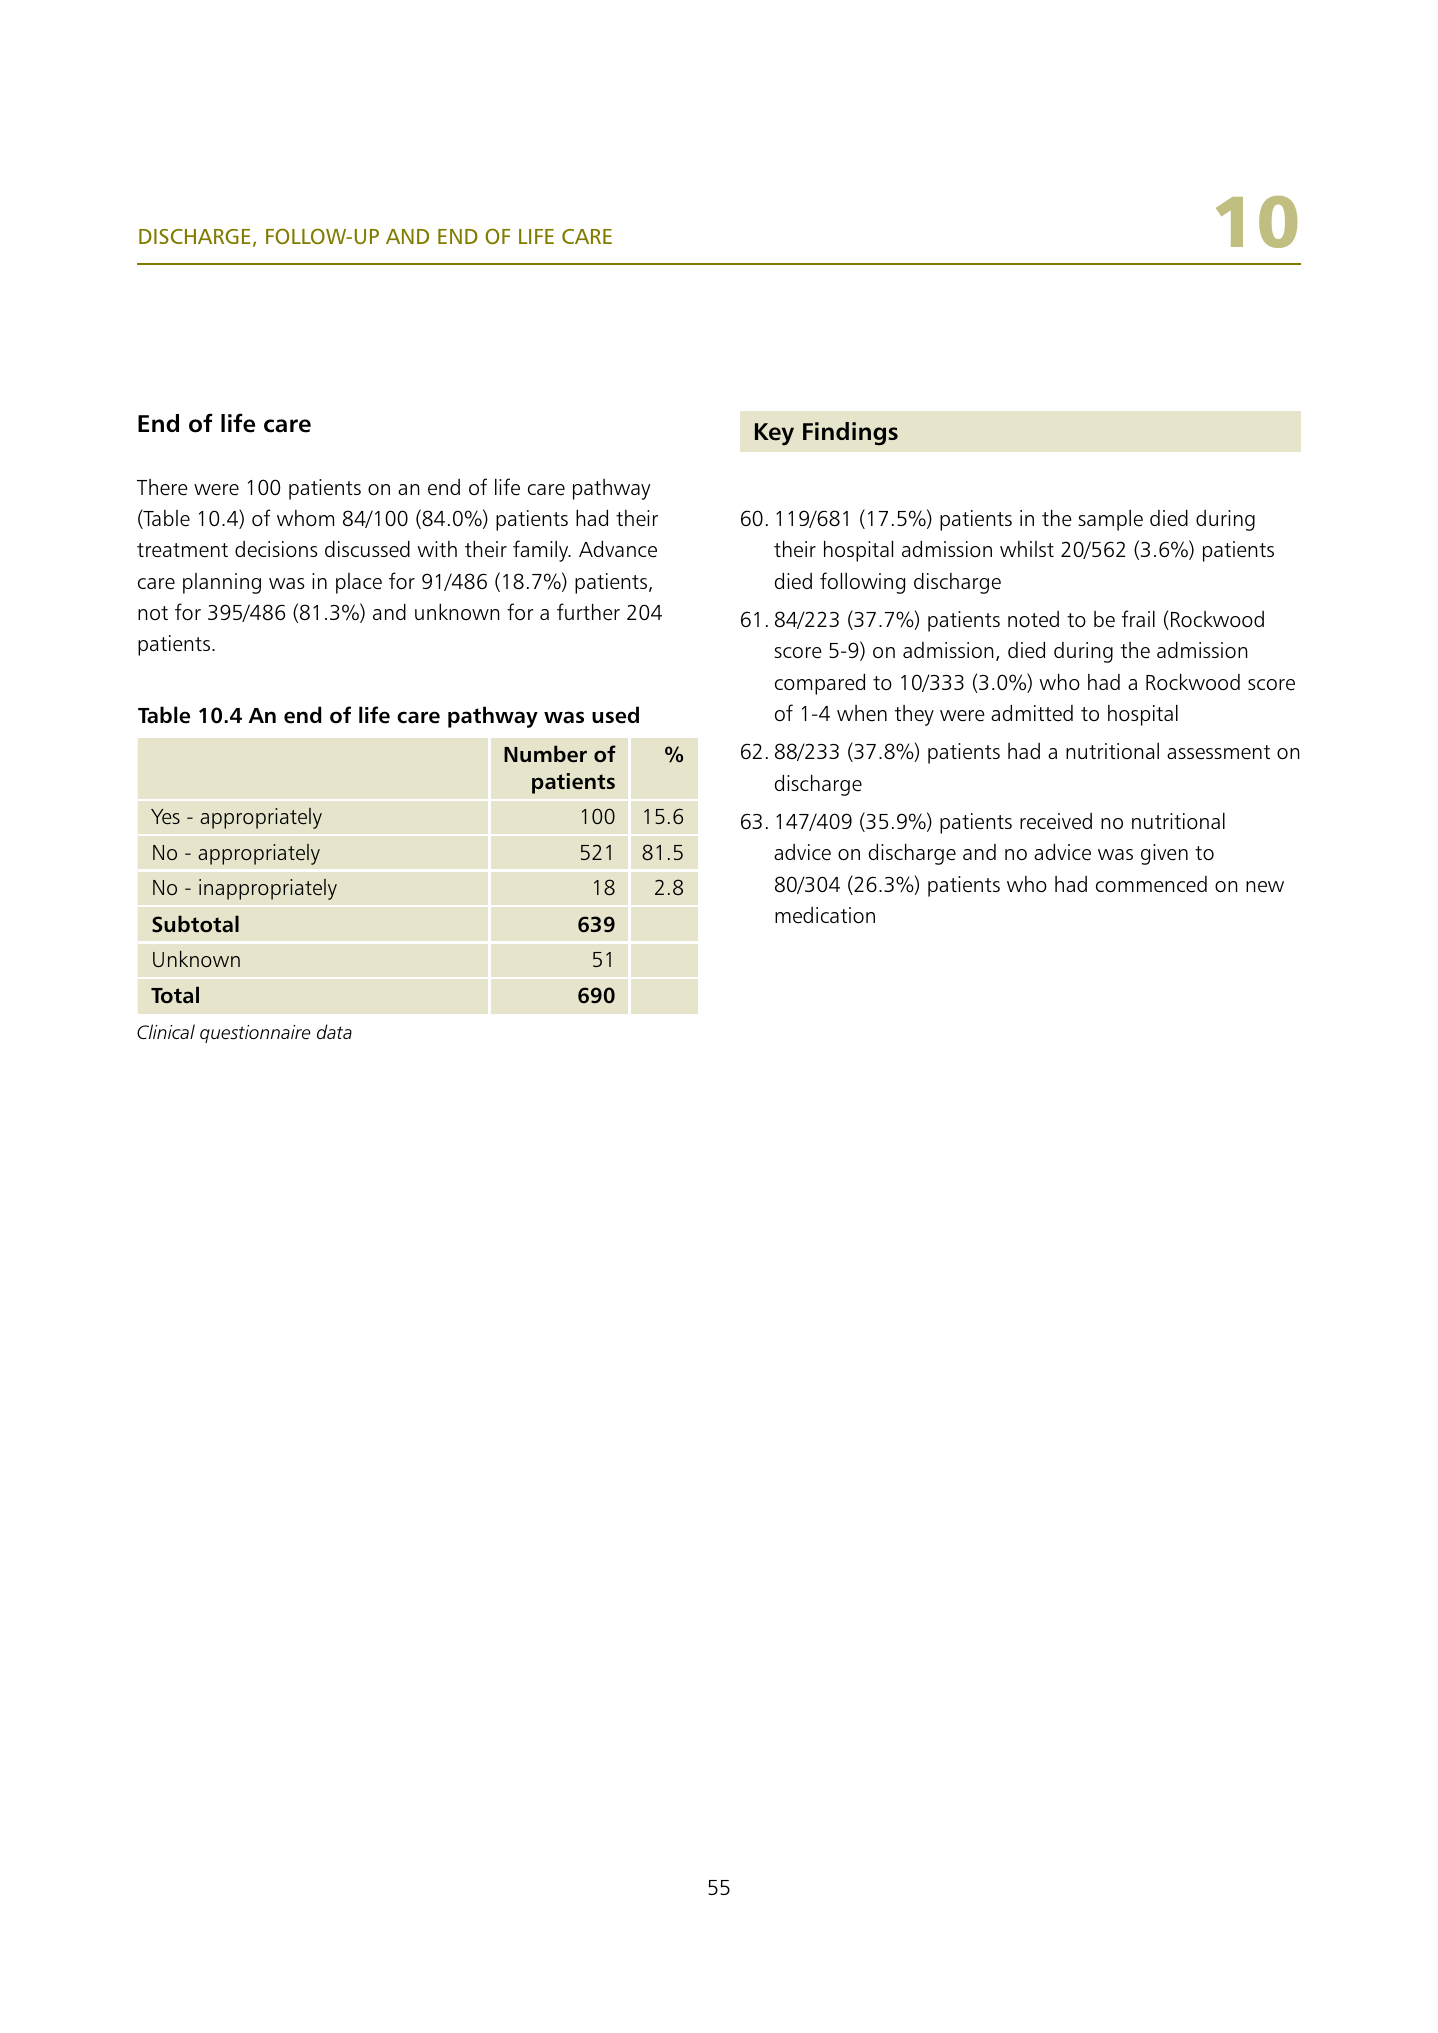  Describe the element at coordinates (545, 754) in the screenshot. I see `Number` at that location.
